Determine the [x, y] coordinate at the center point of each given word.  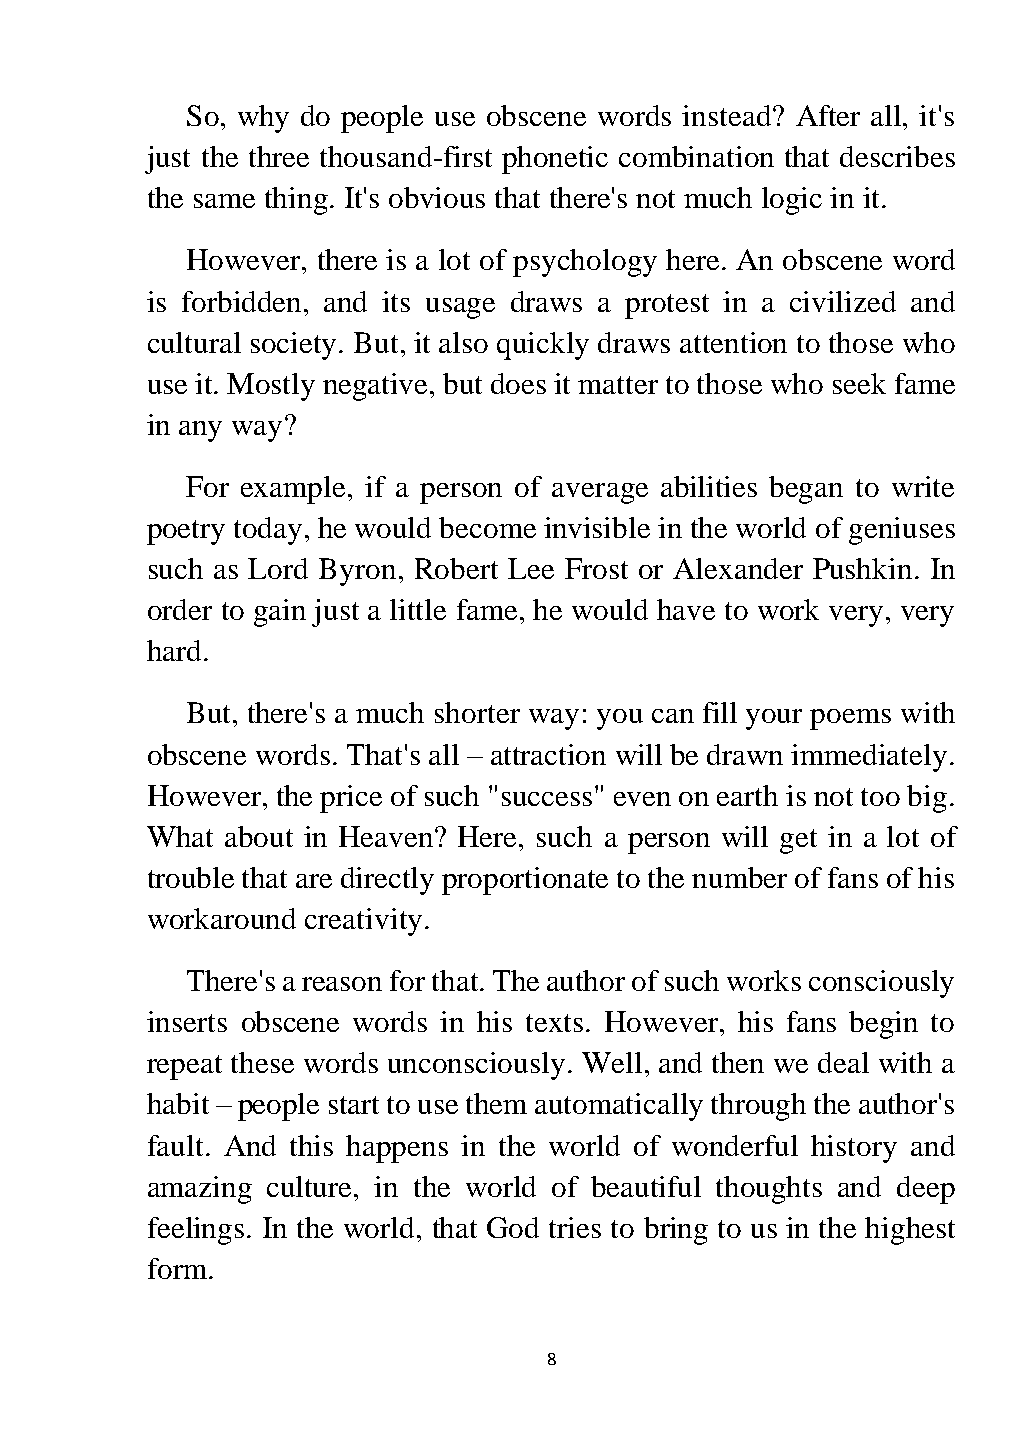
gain [280, 613]
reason [342, 984]
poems [850, 719]
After [828, 115]
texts [554, 1023]
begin [883, 1025]
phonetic [555, 160]
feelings [196, 1231]
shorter [477, 712]
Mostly [271, 387]
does [518, 383]
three [279, 156]
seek [859, 383]
